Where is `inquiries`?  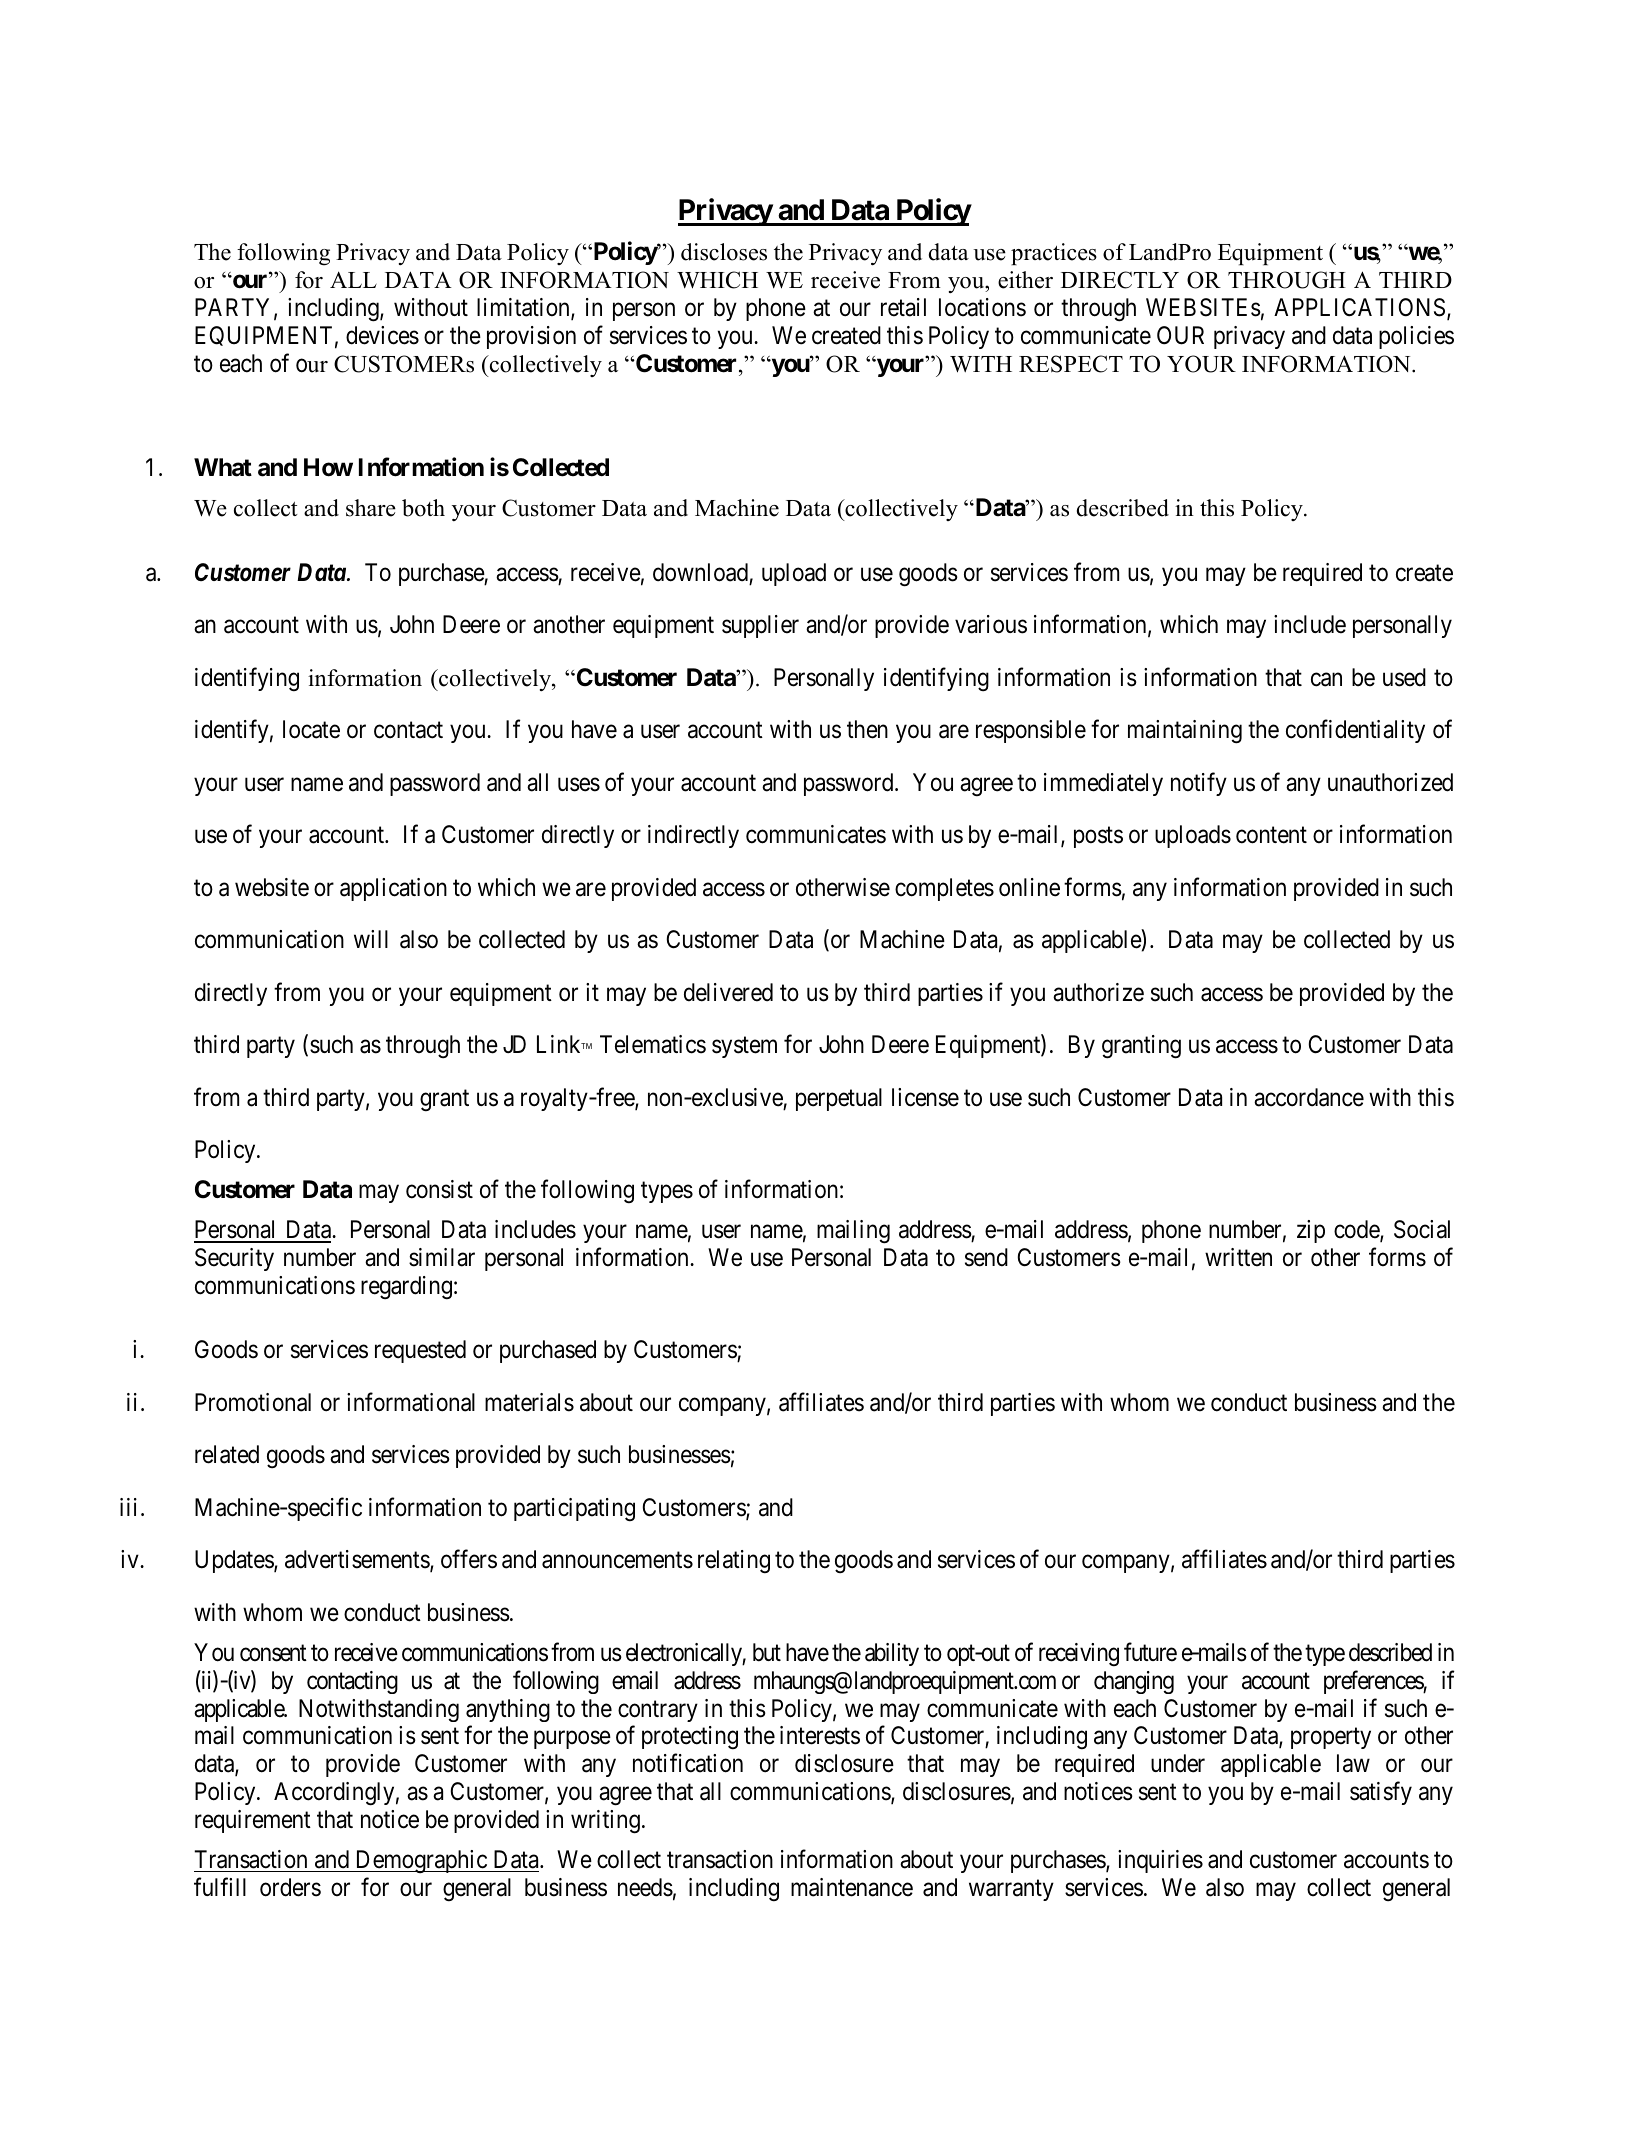 inquiries is located at coordinates (1160, 1861).
